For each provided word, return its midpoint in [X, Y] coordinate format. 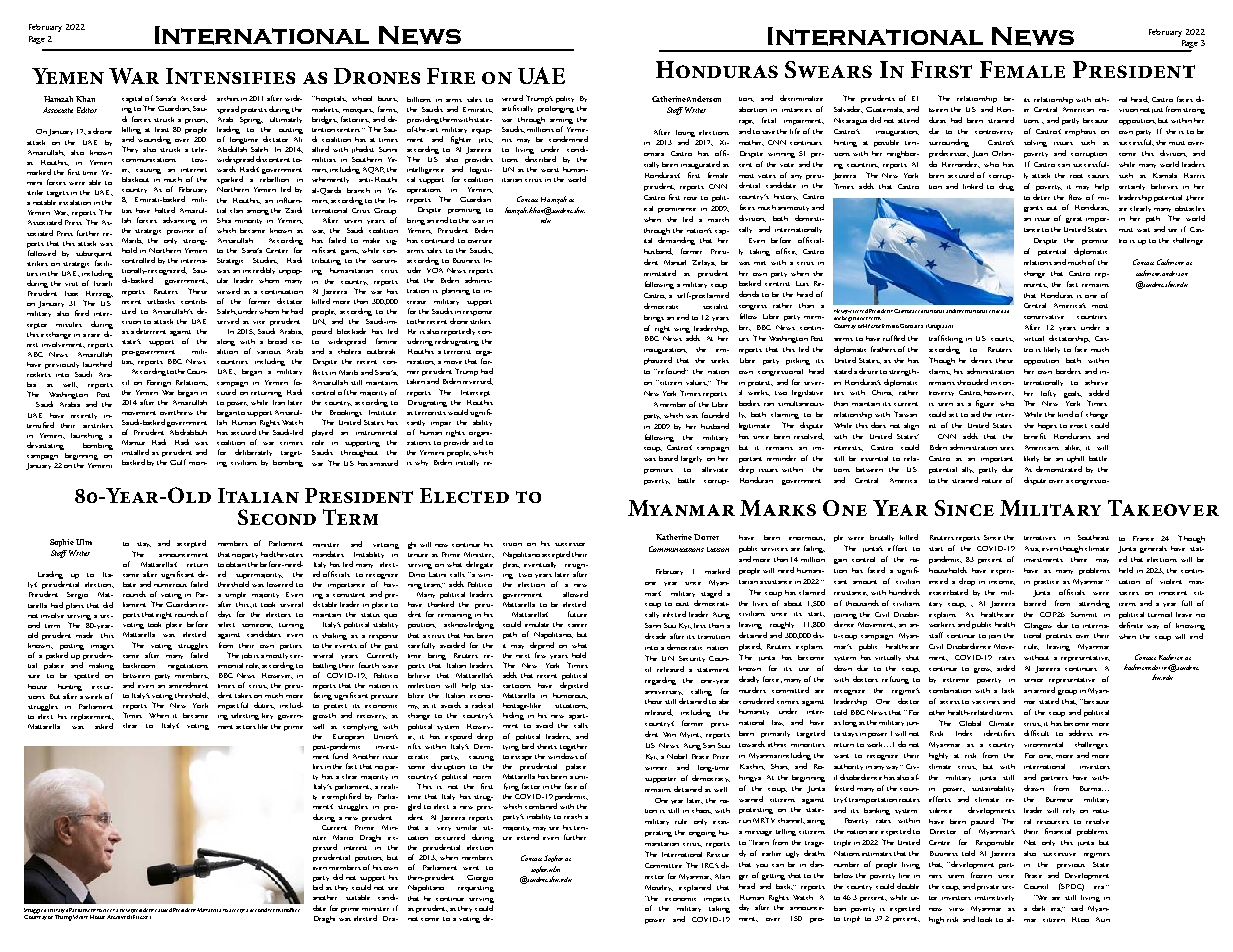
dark [1038, 908]
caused [163, 910]
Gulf [178, 462]
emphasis [1080, 132]
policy [565, 99]
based [668, 458]
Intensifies [230, 76]
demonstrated [1059, 469]
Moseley [659, 888]
